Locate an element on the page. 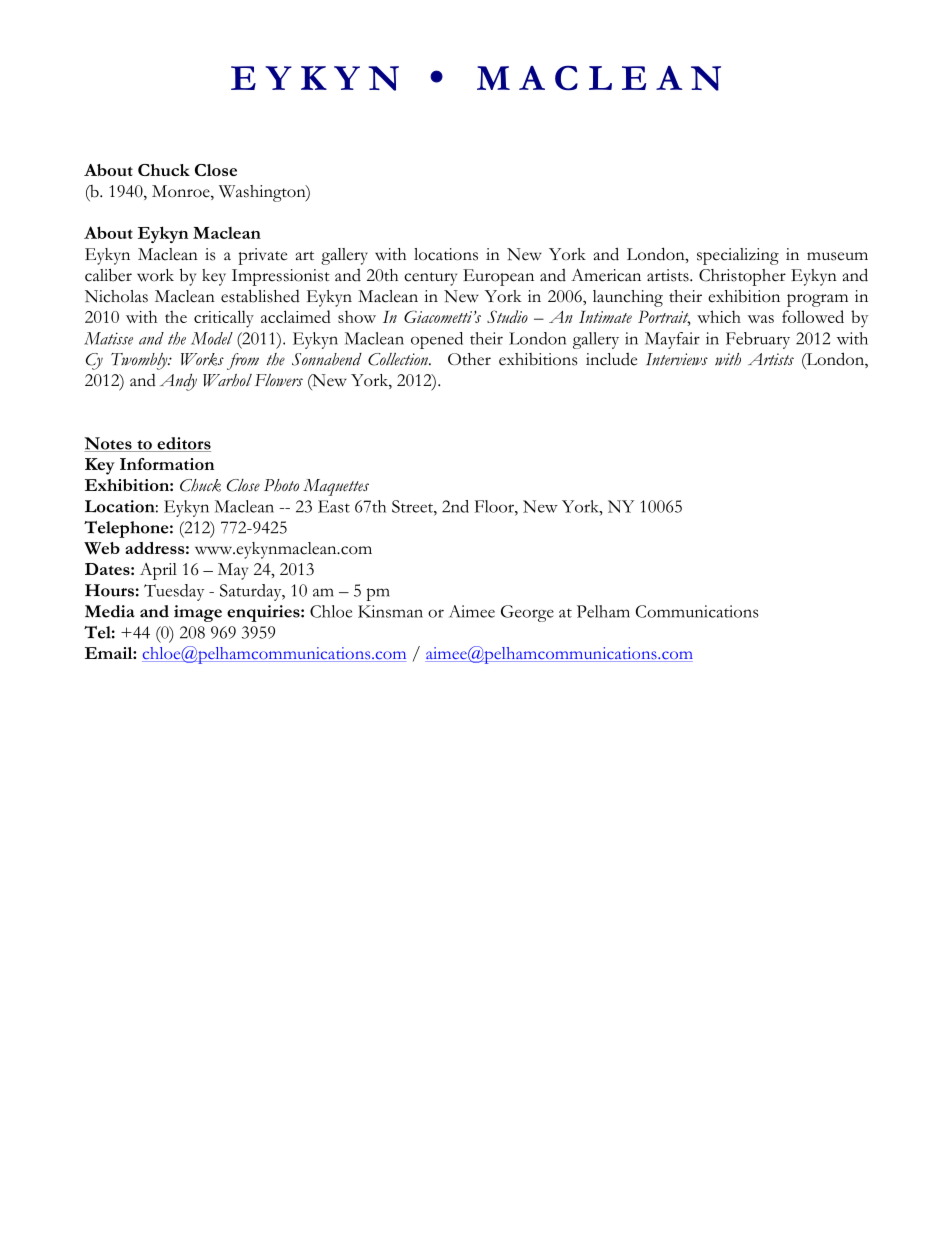 Image resolution: width=952 pixels, height=1233 pixels. Interviews is located at coordinates (677, 359).
